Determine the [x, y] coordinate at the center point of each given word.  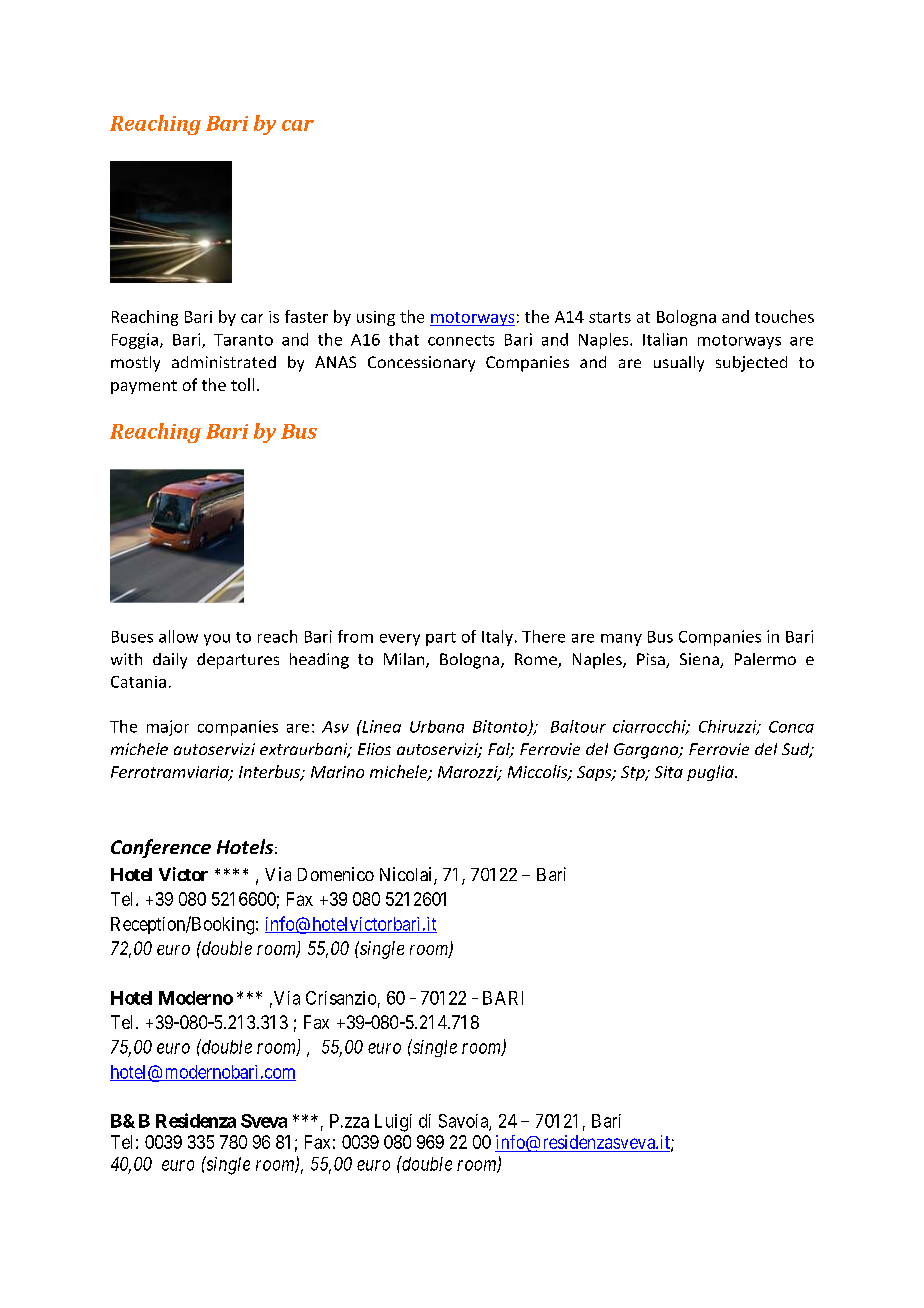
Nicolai [407, 875]
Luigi [393, 1123]
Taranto [243, 340]
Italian [665, 339]
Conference [161, 848]
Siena [700, 660]
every [400, 640]
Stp [634, 773]
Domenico [336, 874]
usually [679, 364]
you [217, 640]
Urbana [437, 726]
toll [242, 384]
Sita [669, 772]
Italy [497, 638]
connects [461, 340]
